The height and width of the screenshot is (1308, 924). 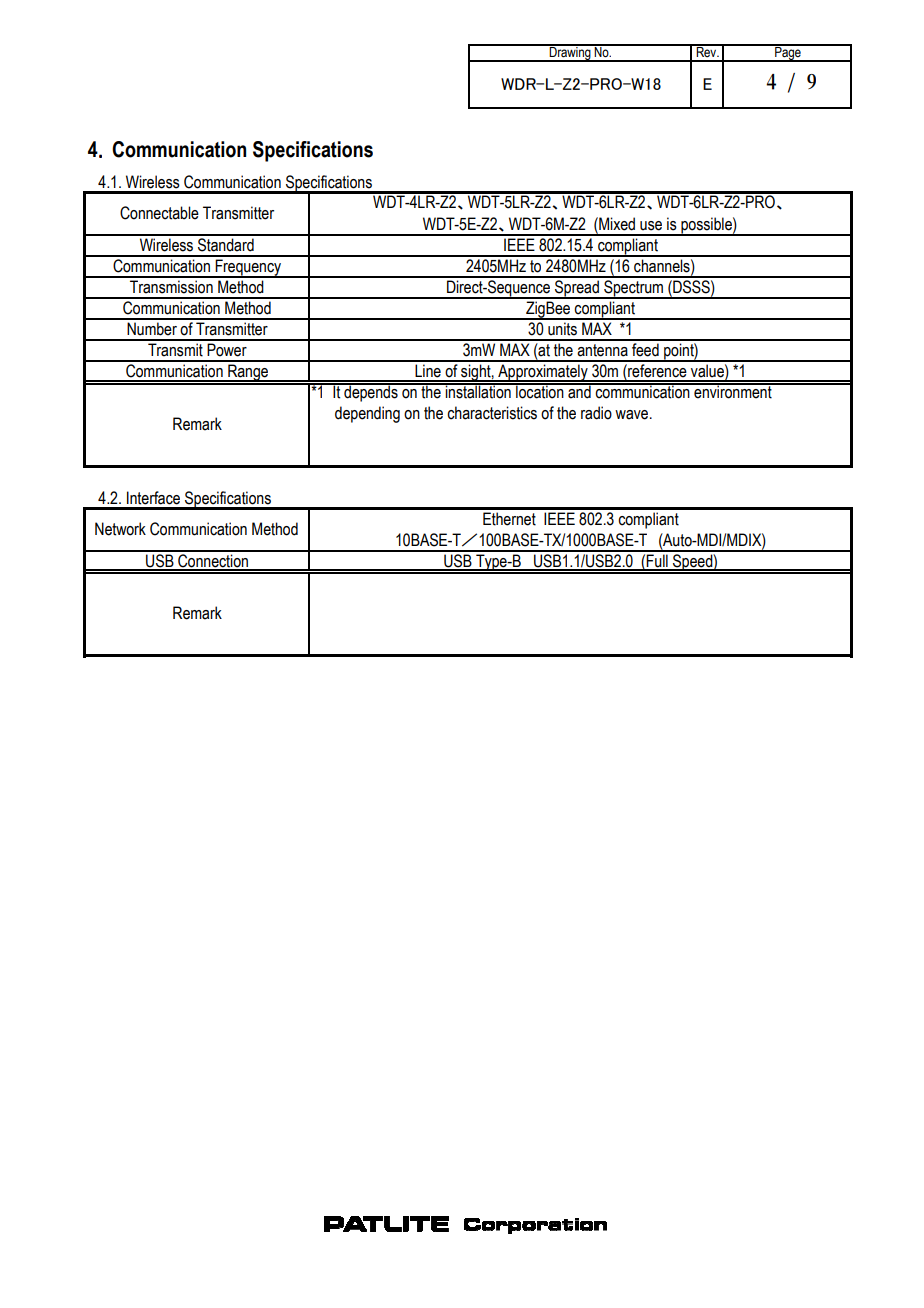 What do you see at coordinates (492, 413) in the screenshot?
I see `characteristics` at bounding box center [492, 413].
